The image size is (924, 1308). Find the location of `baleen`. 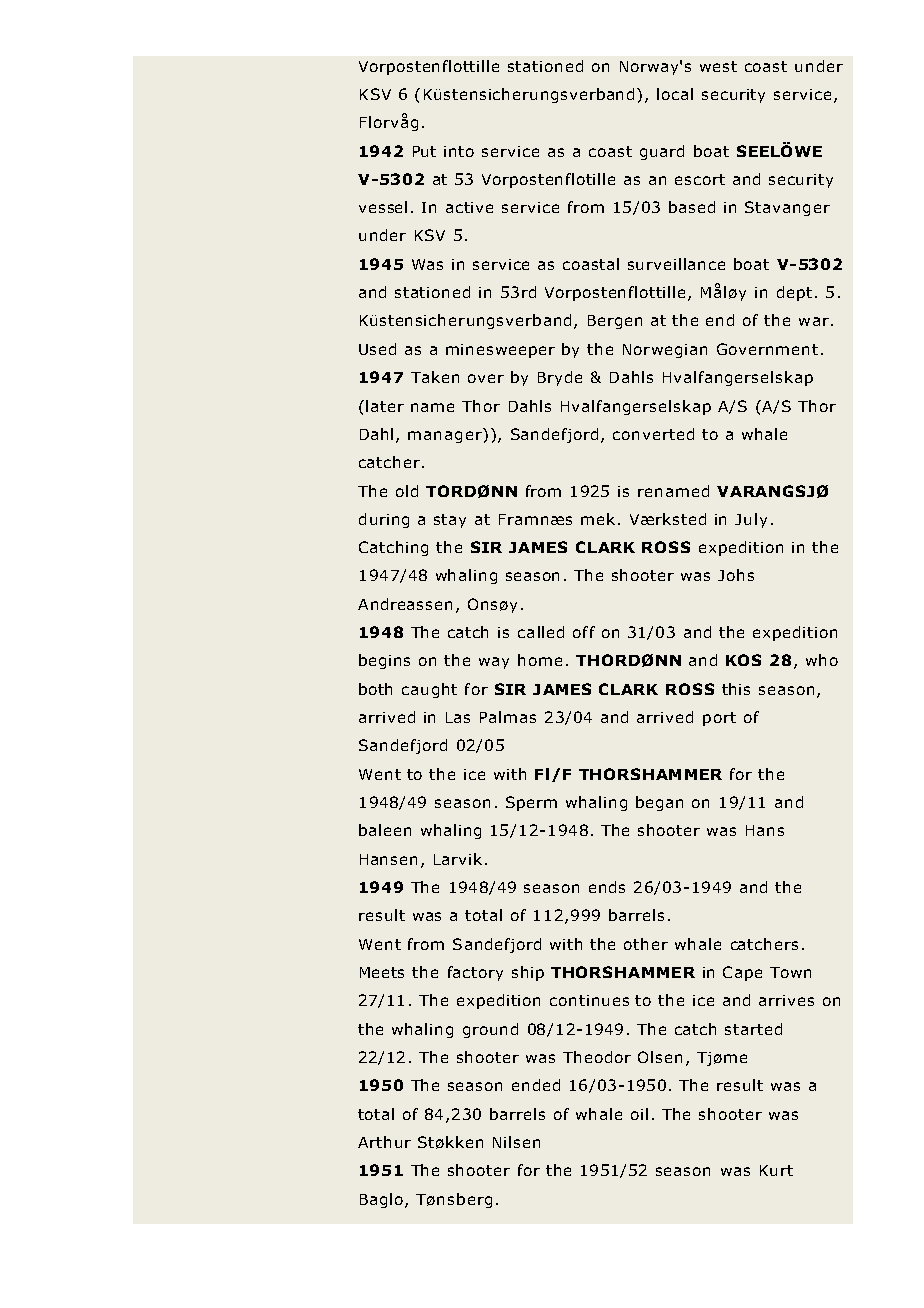

baleen is located at coordinates (385, 830).
